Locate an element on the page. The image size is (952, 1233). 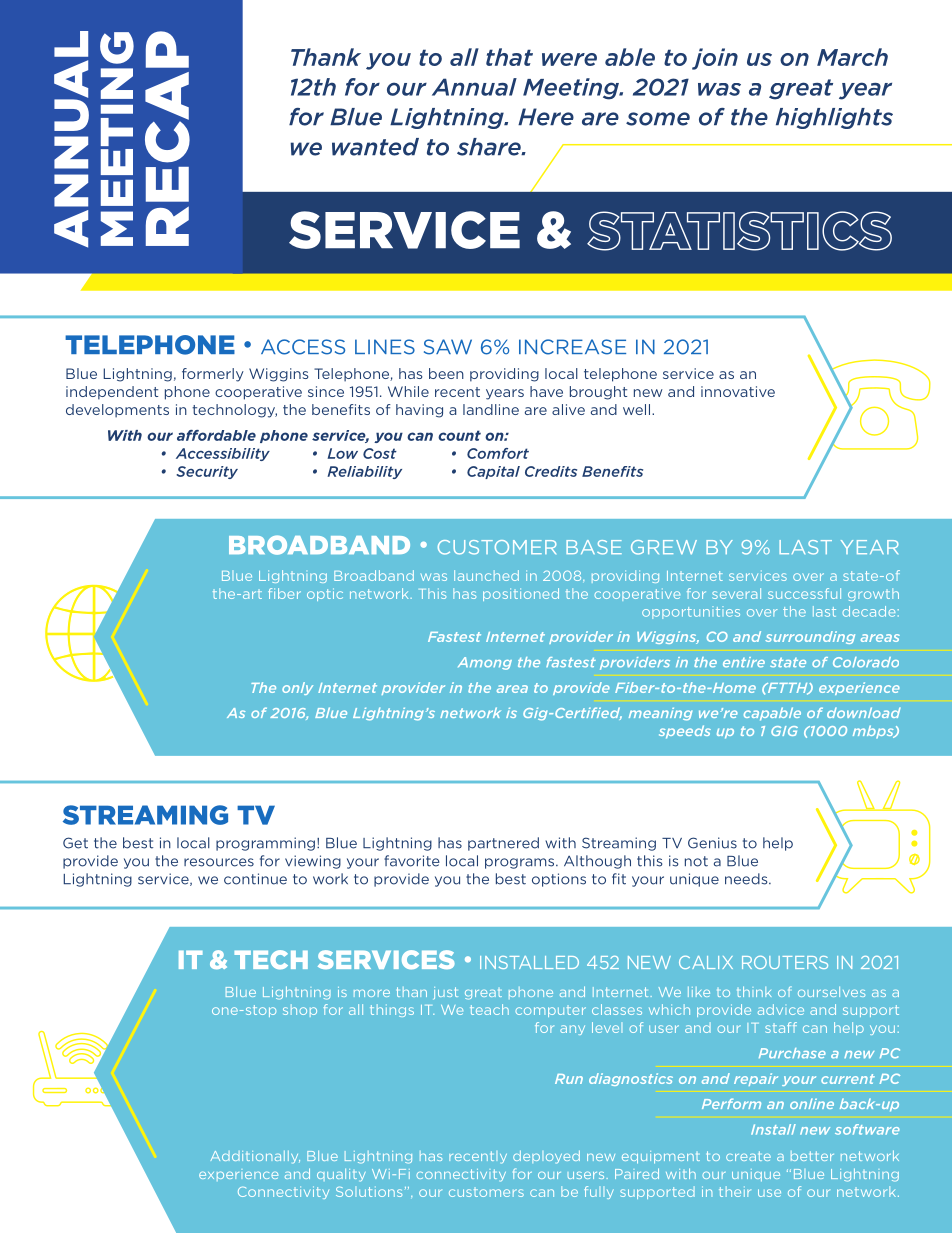
Additionally is located at coordinates (255, 1157).
